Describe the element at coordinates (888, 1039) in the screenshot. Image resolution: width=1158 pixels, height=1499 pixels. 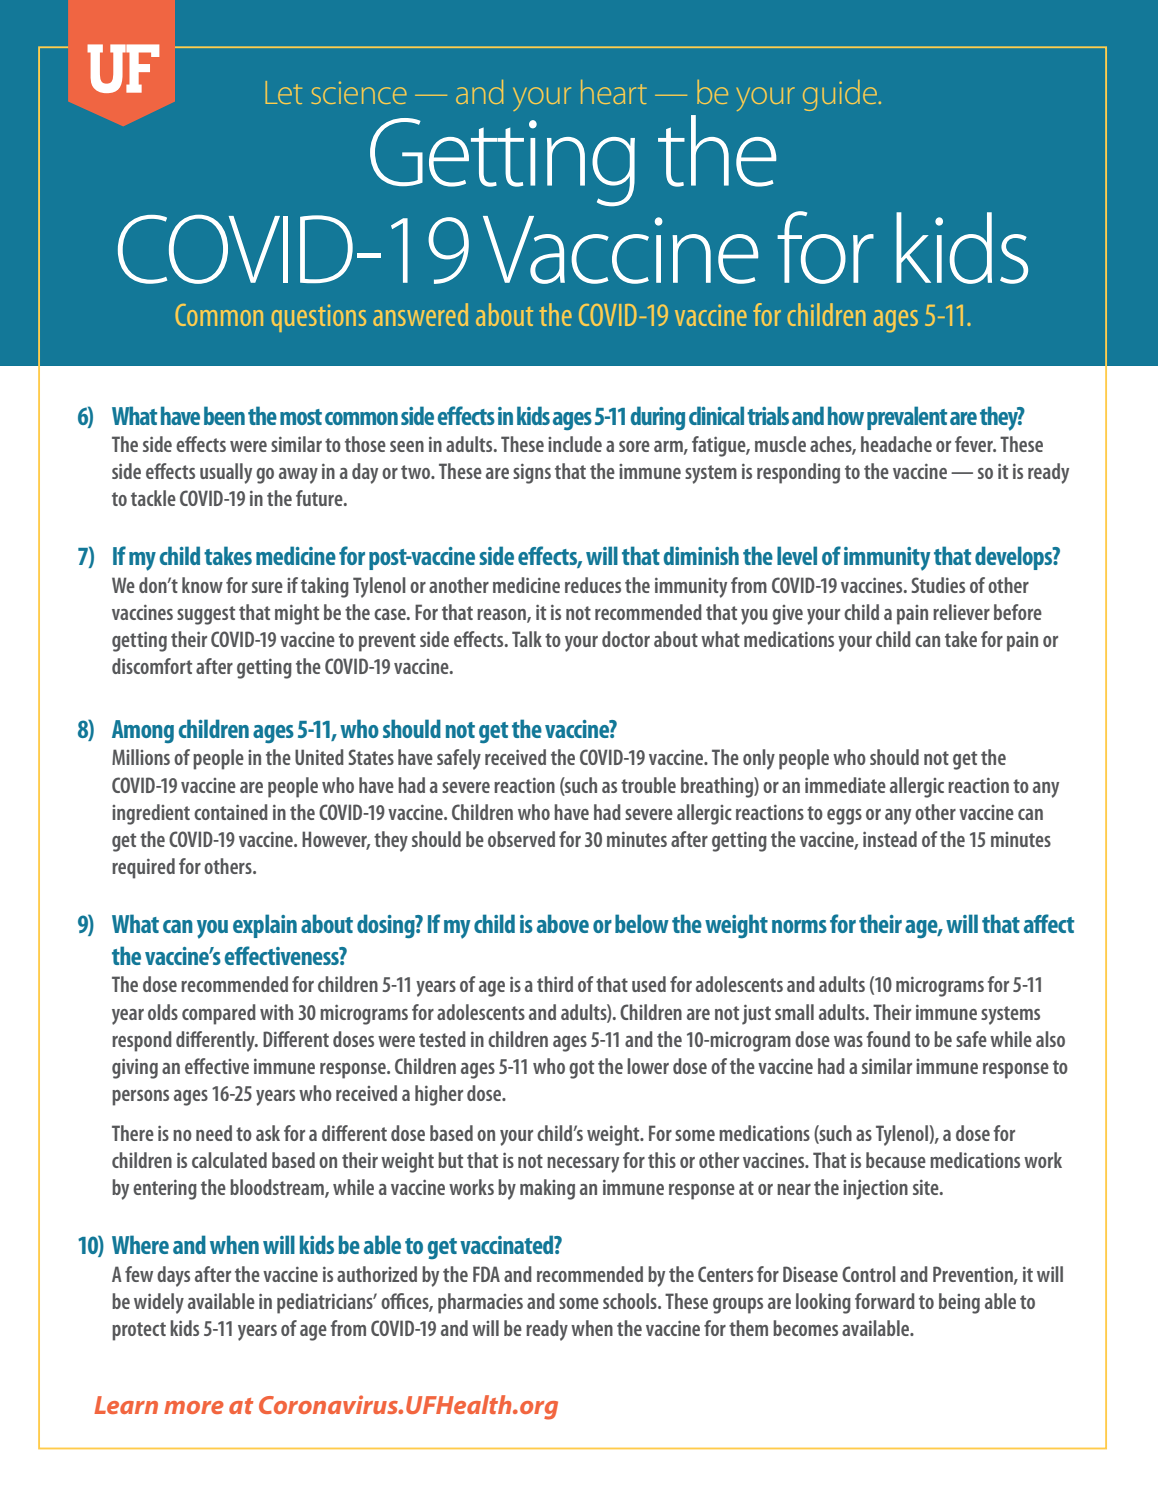
I see `found` at that location.
